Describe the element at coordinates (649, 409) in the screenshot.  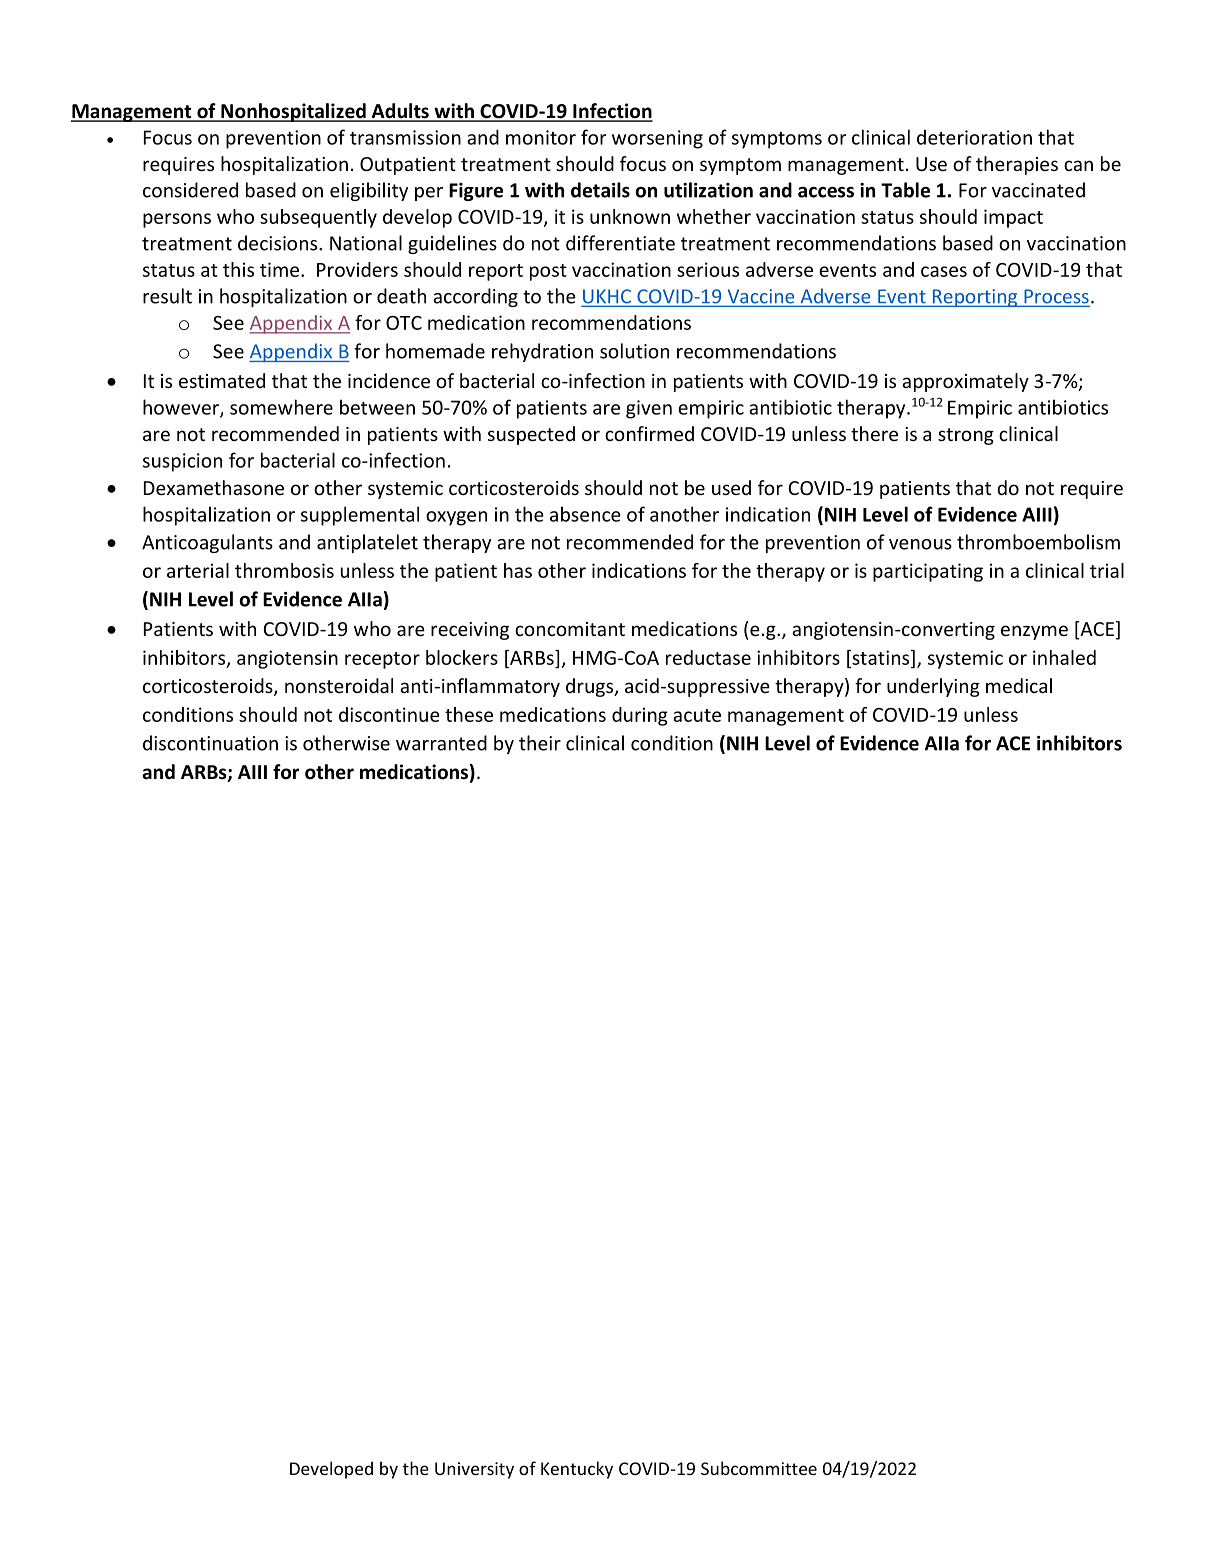
I see `given` at that location.
